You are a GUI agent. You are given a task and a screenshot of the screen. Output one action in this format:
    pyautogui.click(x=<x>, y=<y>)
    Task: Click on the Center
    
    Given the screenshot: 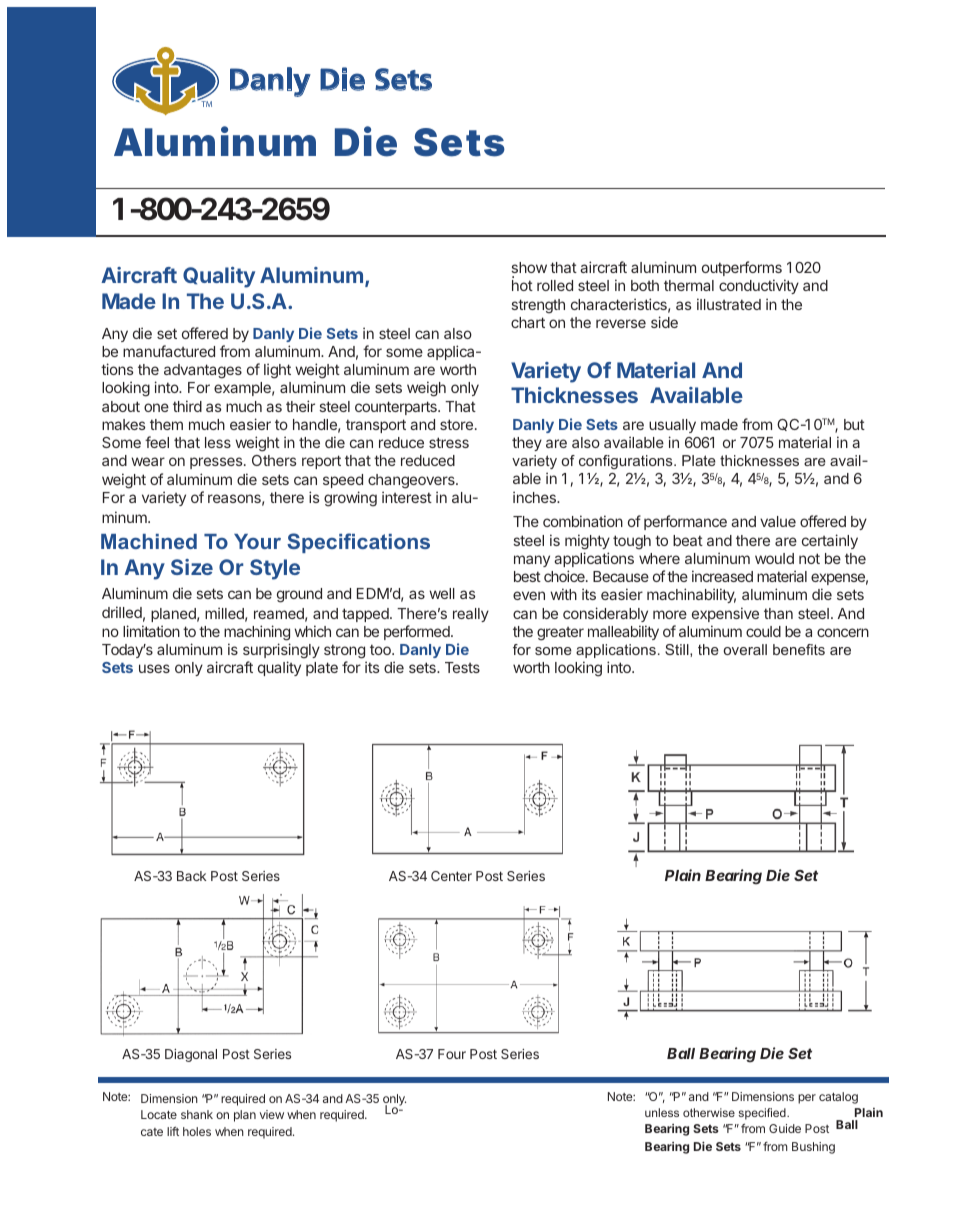 What is the action you would take?
    pyautogui.click(x=451, y=876)
